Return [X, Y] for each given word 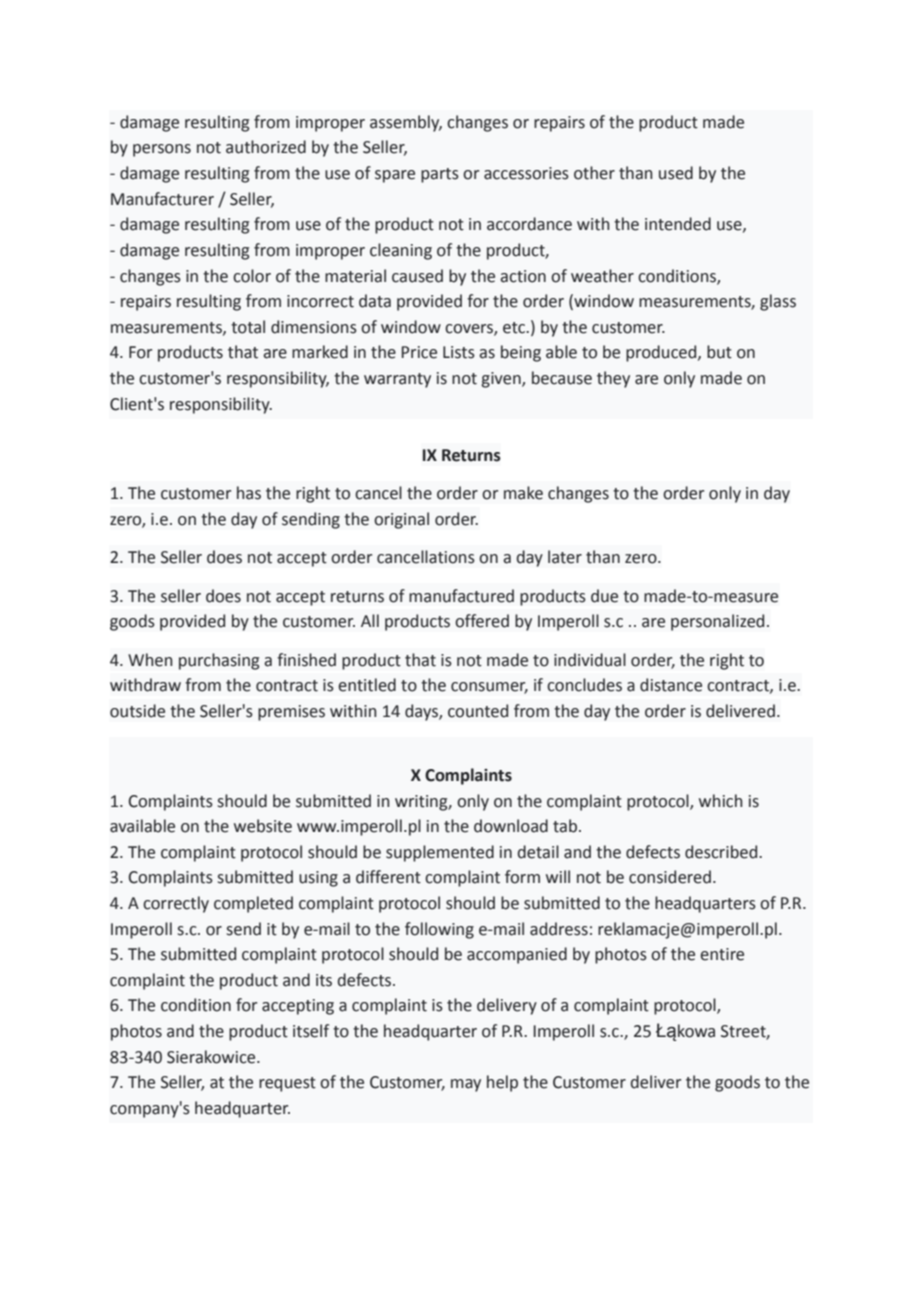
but [719, 352]
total [248, 327]
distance [671, 685]
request [287, 1084]
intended [678, 224]
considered [670, 877]
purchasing [219, 661]
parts [440, 175]
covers [470, 329]
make [523, 493]
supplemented [440, 853]
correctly [176, 904]
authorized [266, 147]
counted [478, 711]
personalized [717, 622]
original [401, 520]
